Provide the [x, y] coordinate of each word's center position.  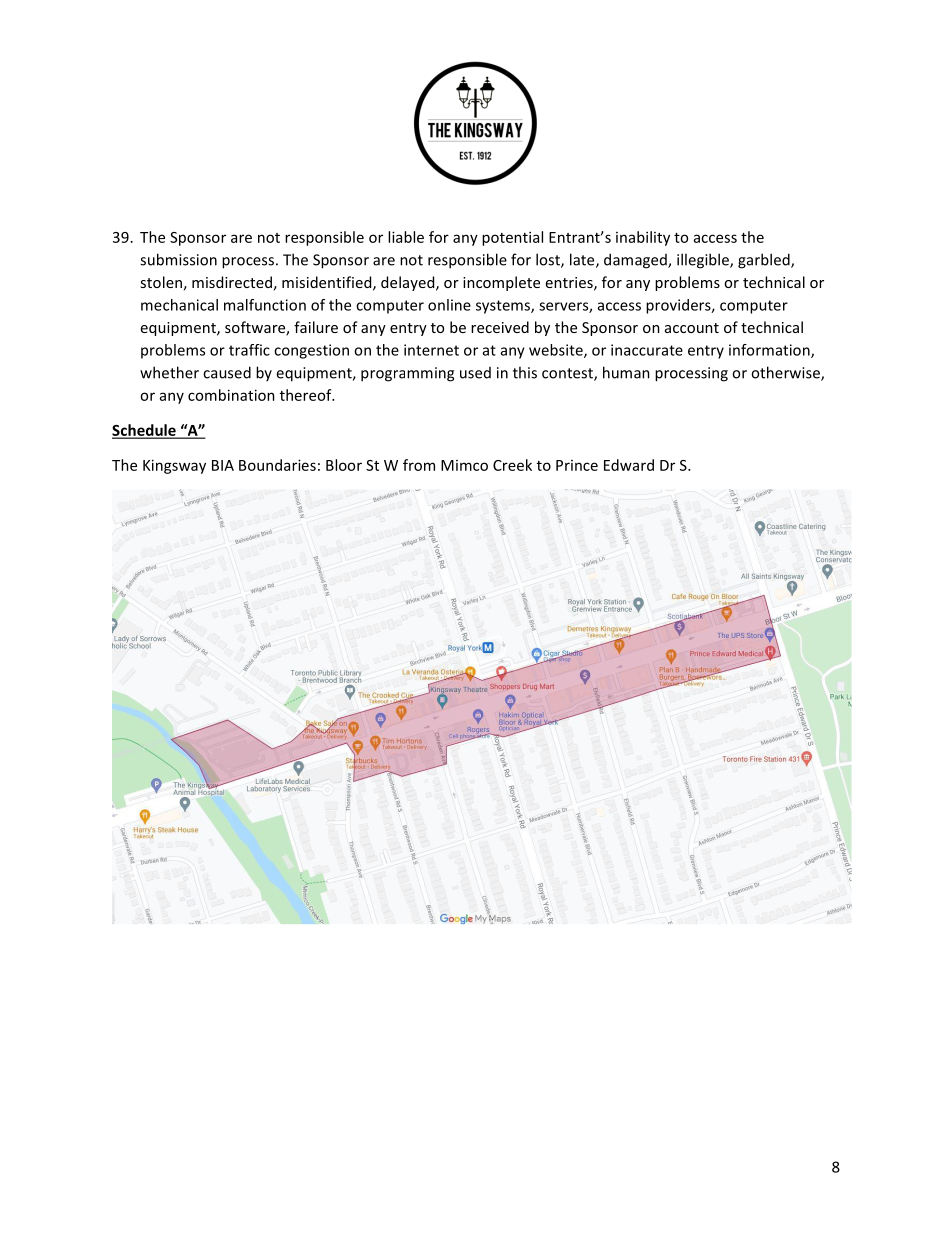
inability [643, 238]
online [449, 305]
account [692, 328]
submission [178, 259]
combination [231, 395]
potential [512, 238]
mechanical [179, 305]
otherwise [786, 373]
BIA [223, 465]
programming [407, 374]
